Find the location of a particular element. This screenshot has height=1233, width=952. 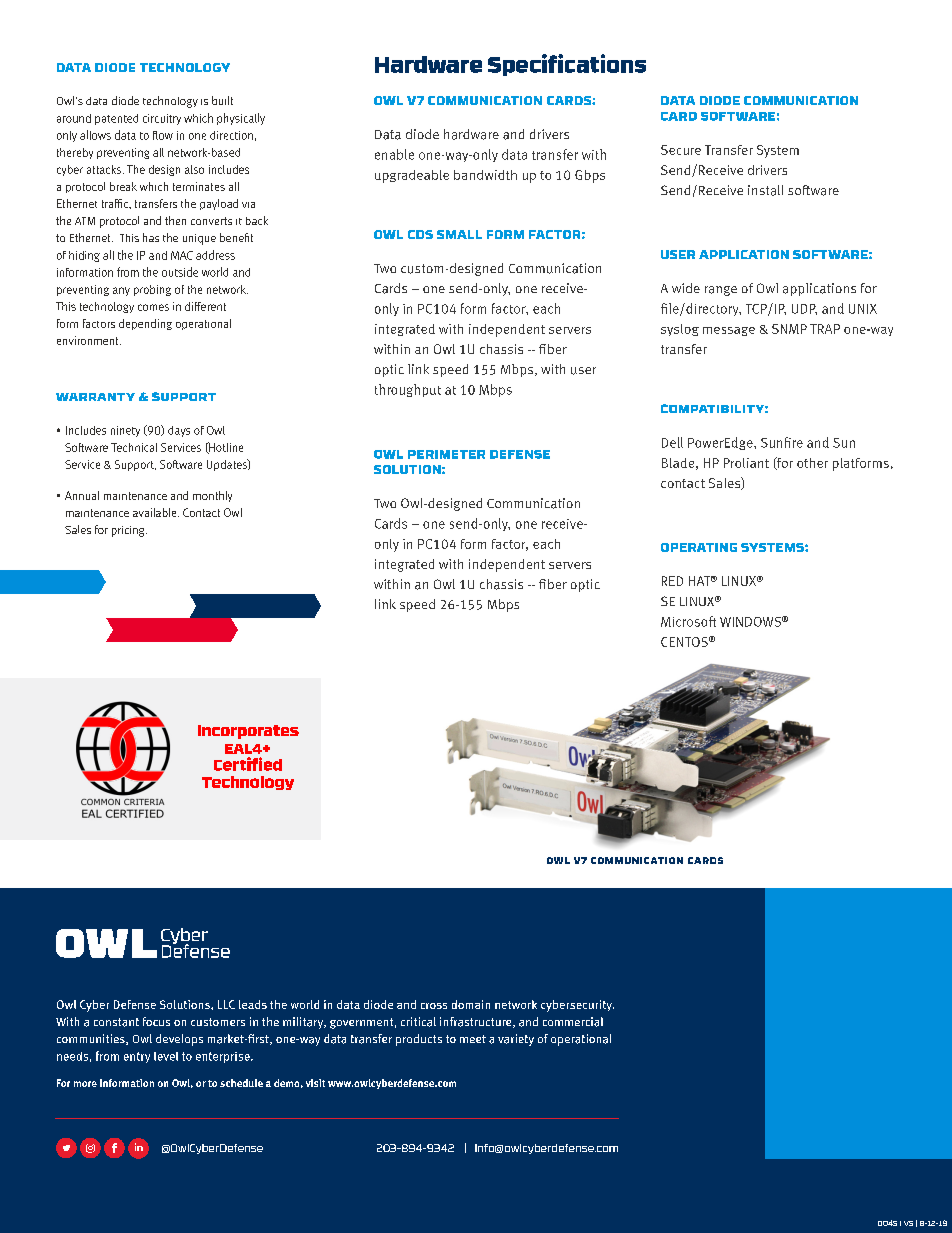

Incorporates is located at coordinates (248, 732).
